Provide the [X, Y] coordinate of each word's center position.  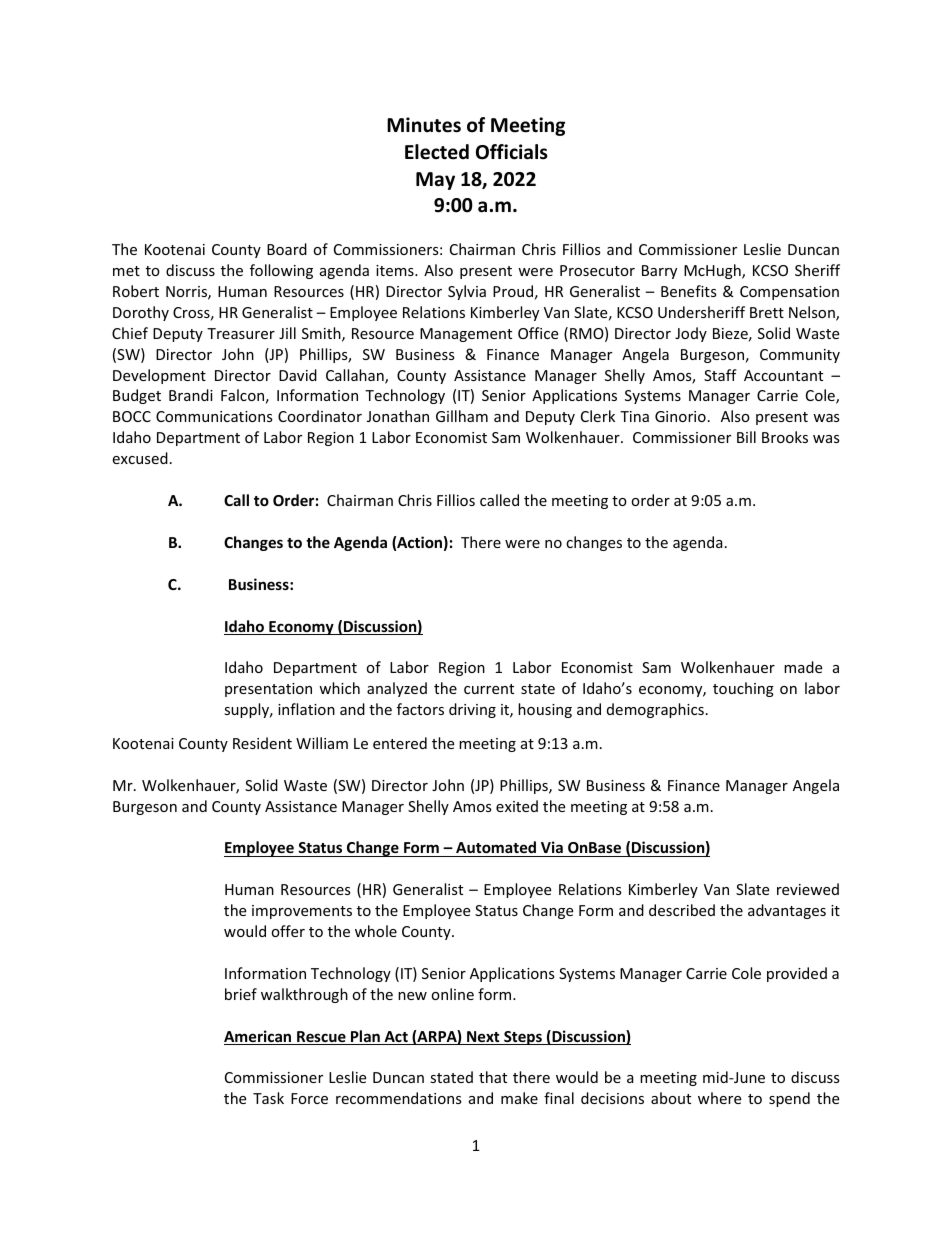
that [493, 1077]
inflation [306, 709]
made [803, 667]
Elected [437, 152]
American [259, 1037]
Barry [659, 272]
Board [287, 249]
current [489, 689]
